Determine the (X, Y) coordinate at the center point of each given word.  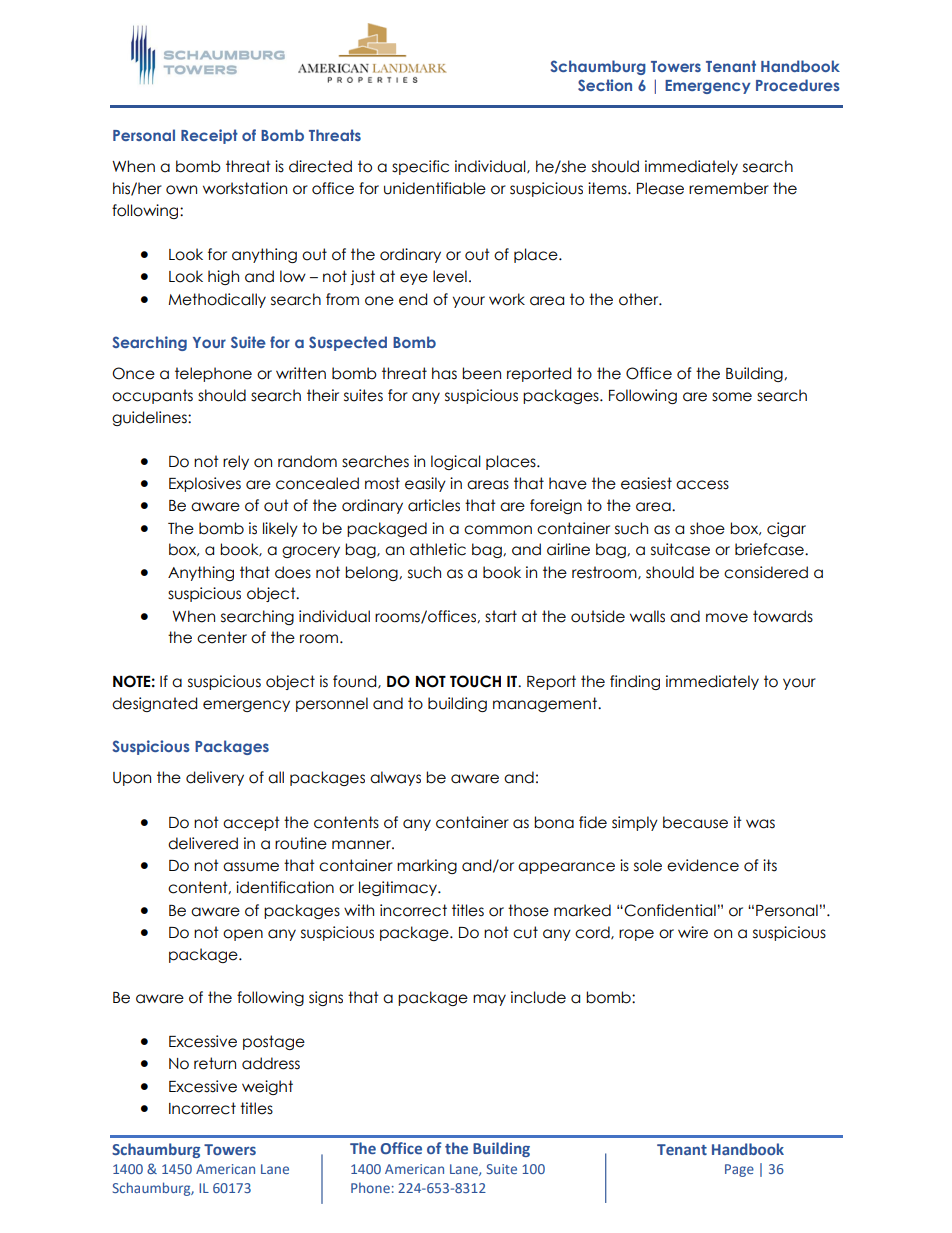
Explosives (205, 484)
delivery (215, 778)
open (243, 935)
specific (420, 167)
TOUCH (475, 681)
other (640, 299)
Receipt (209, 136)
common (498, 530)
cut (525, 932)
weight (267, 1087)
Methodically (217, 300)
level (450, 276)
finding (635, 682)
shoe (707, 528)
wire (693, 932)
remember (729, 188)
